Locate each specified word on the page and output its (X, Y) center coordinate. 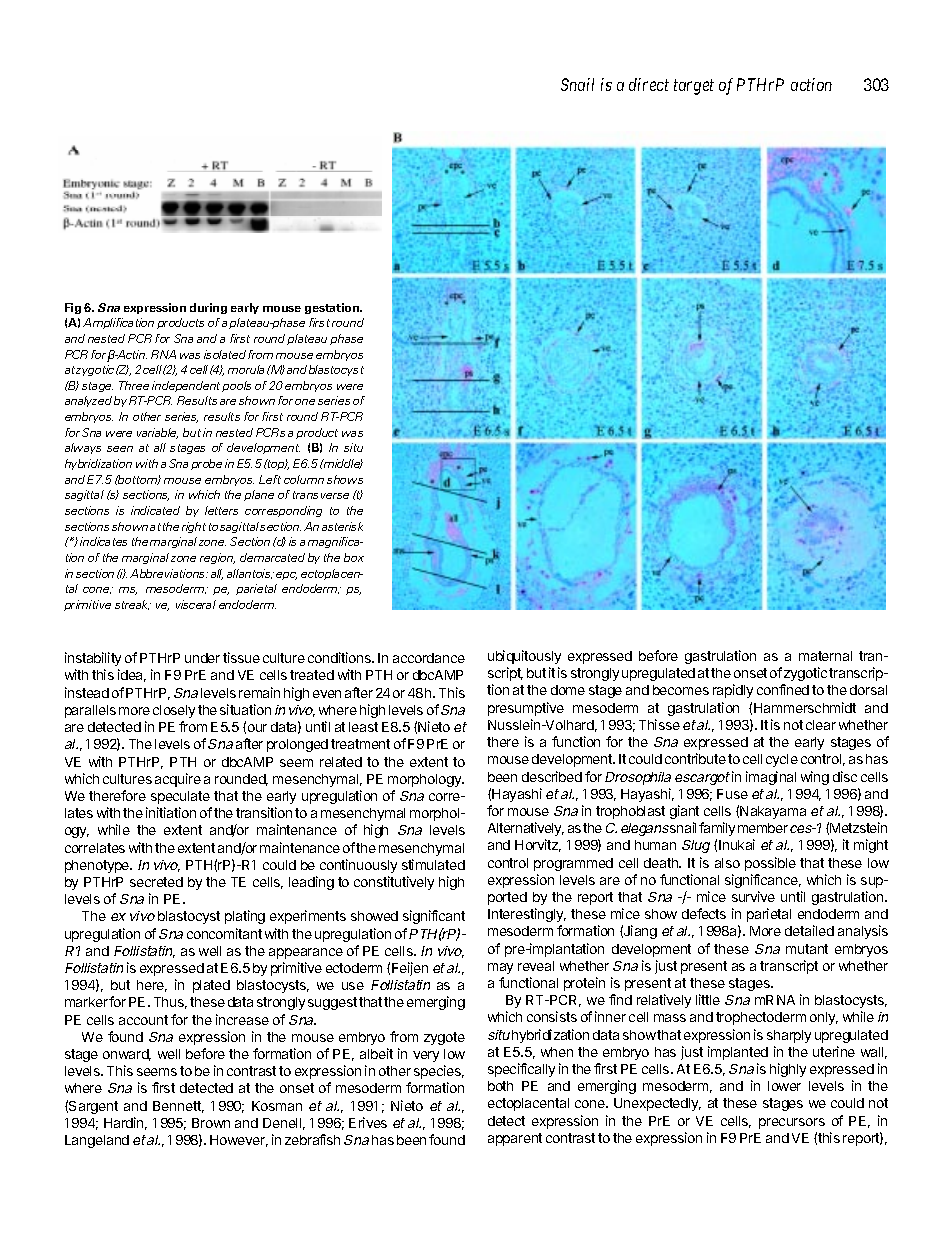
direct (649, 84)
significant (434, 917)
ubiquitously (524, 657)
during (208, 308)
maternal (825, 656)
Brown (211, 1123)
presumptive (526, 709)
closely (174, 711)
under (202, 658)
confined (783, 689)
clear (821, 725)
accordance (429, 658)
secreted (156, 882)
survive (753, 896)
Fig (73, 308)
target (694, 87)
